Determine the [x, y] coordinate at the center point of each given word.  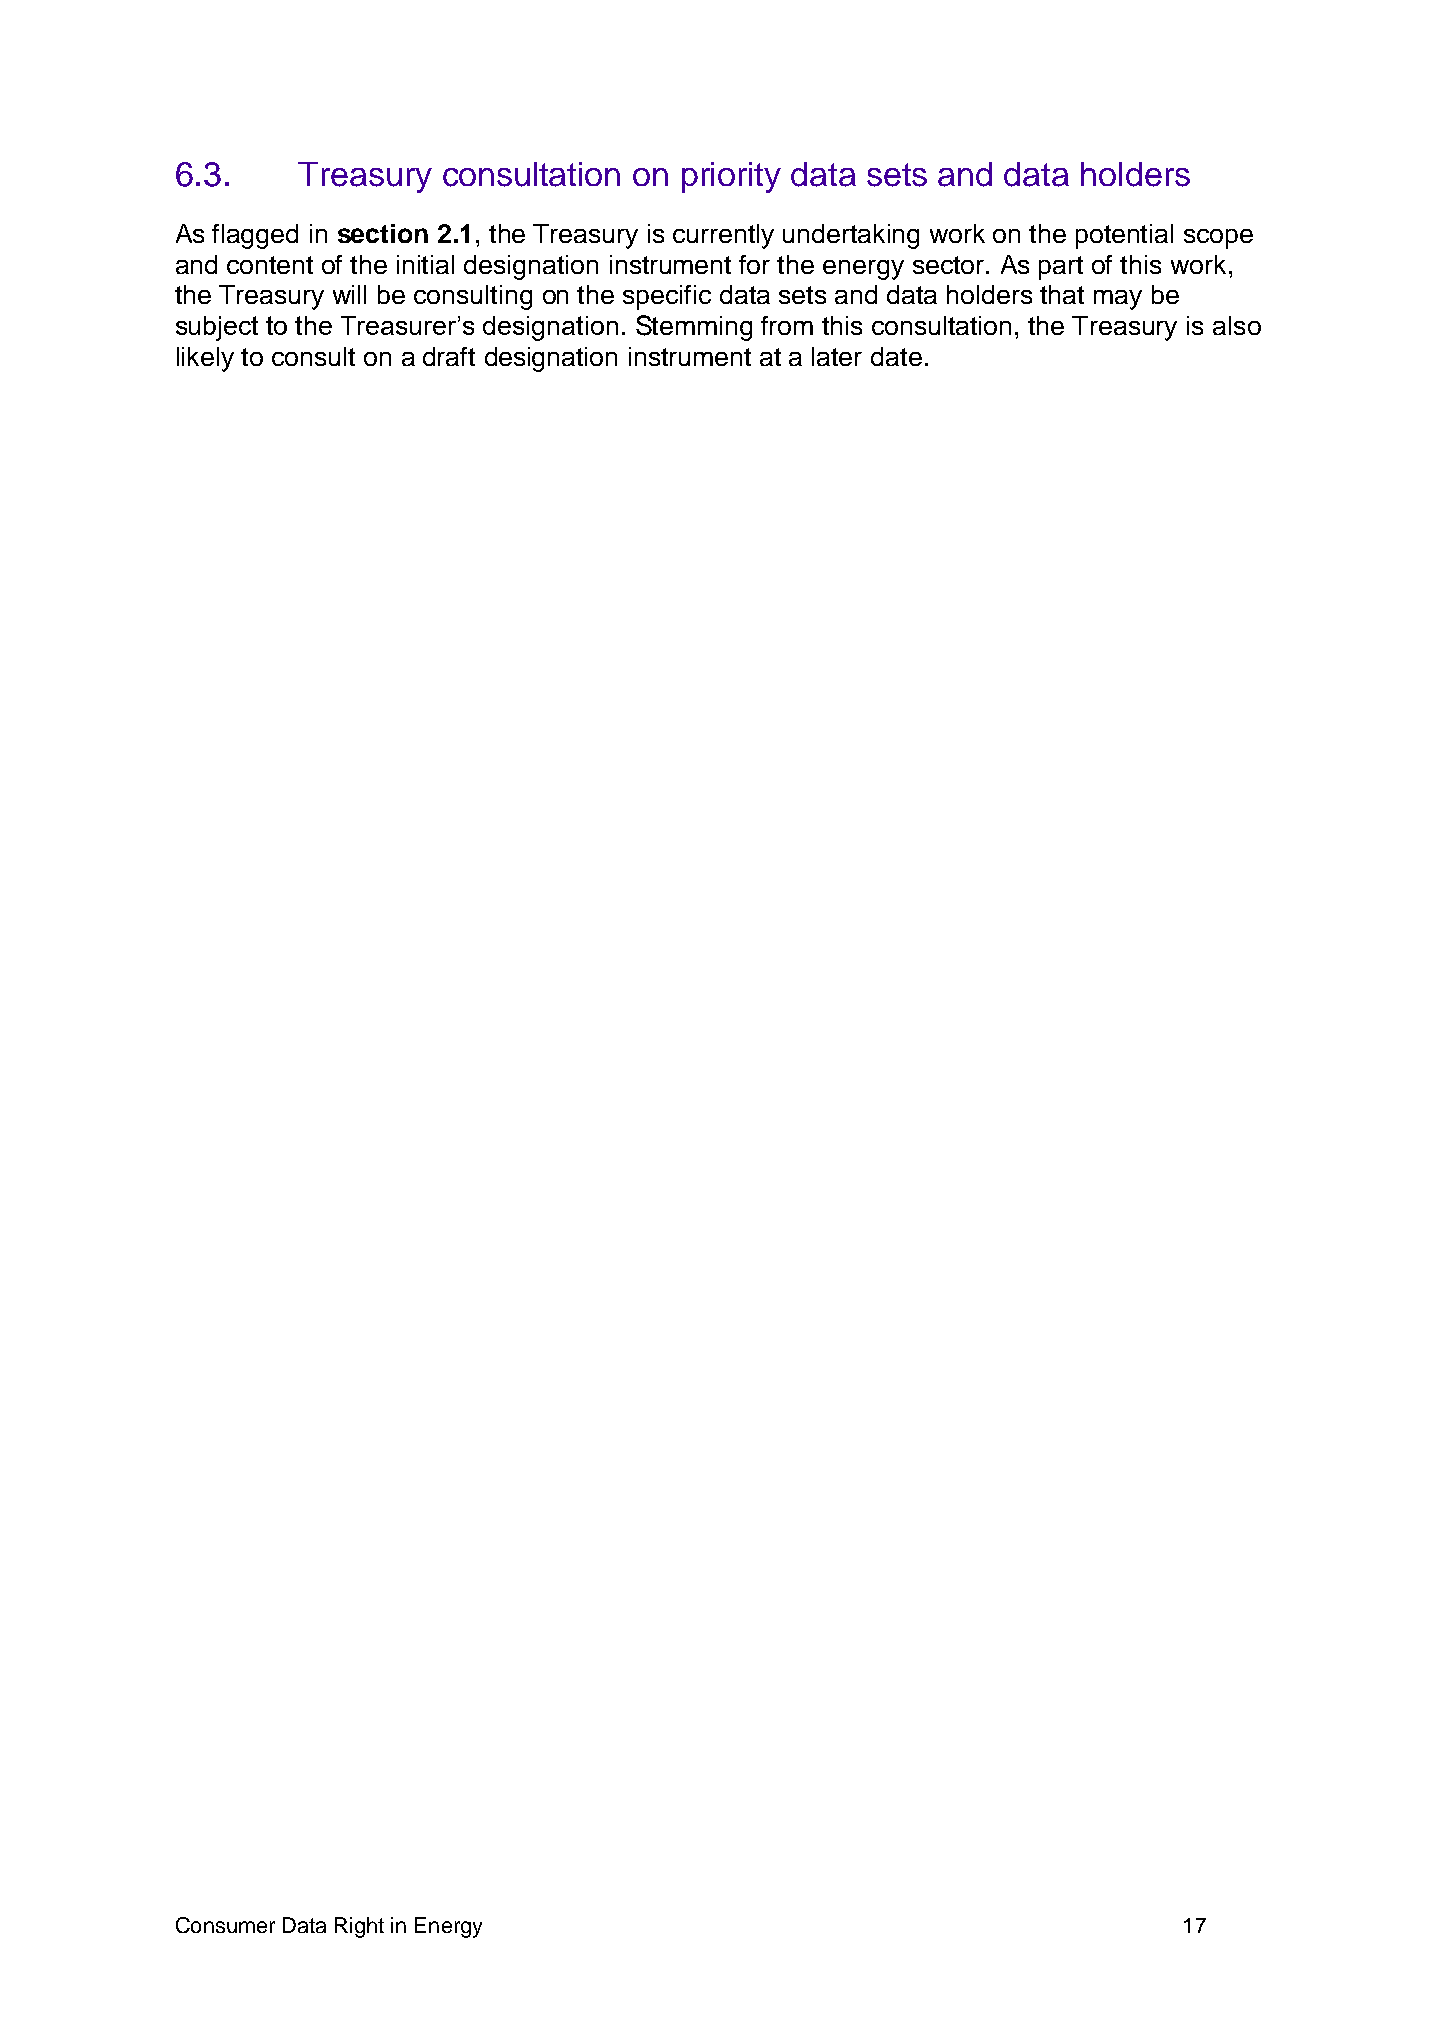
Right [359, 1927]
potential [1124, 236]
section [383, 233]
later [837, 356]
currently [723, 236]
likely [205, 359]
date [896, 356]
